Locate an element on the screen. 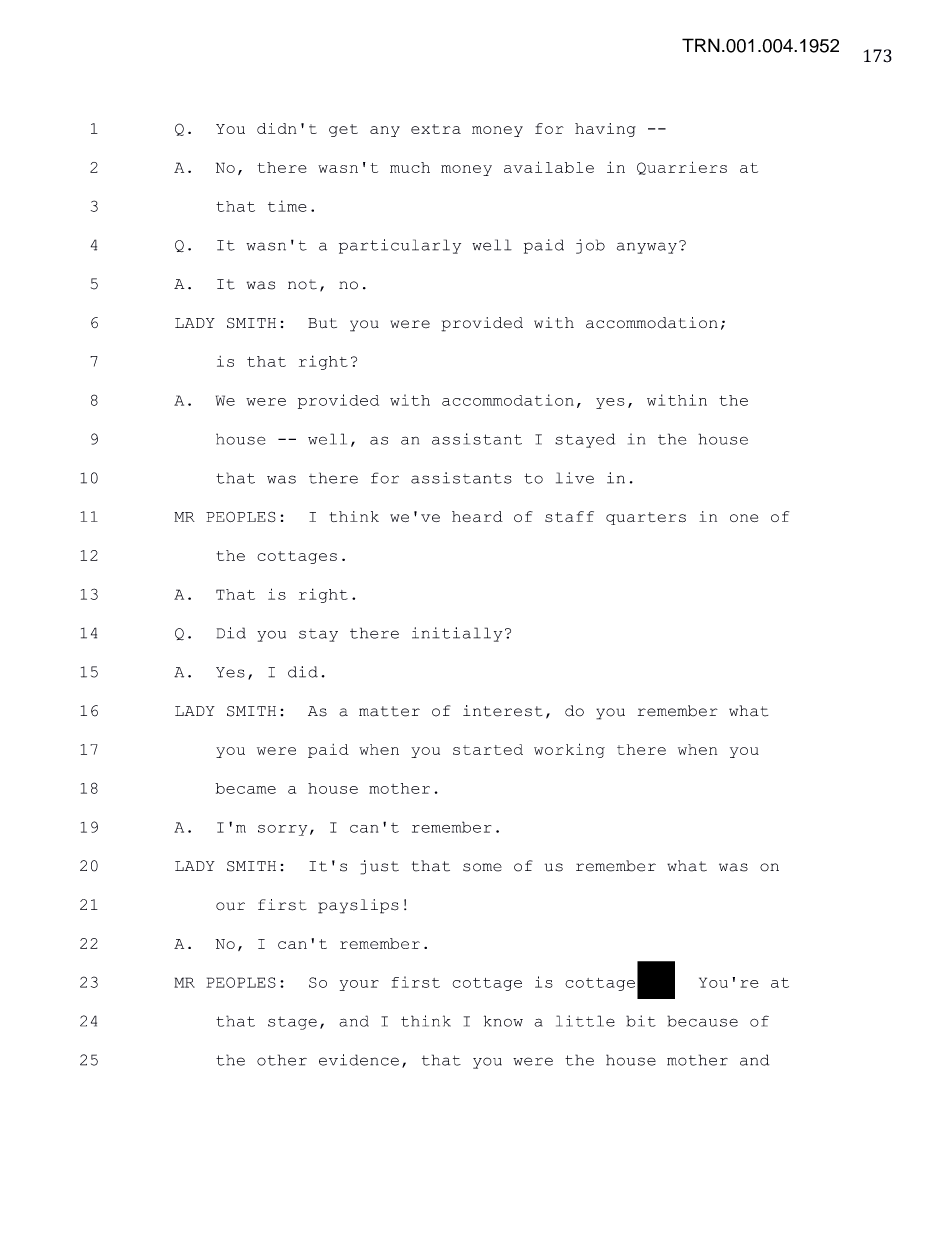 The width and height of the screenshot is (952, 1233). some is located at coordinates (482, 867).
